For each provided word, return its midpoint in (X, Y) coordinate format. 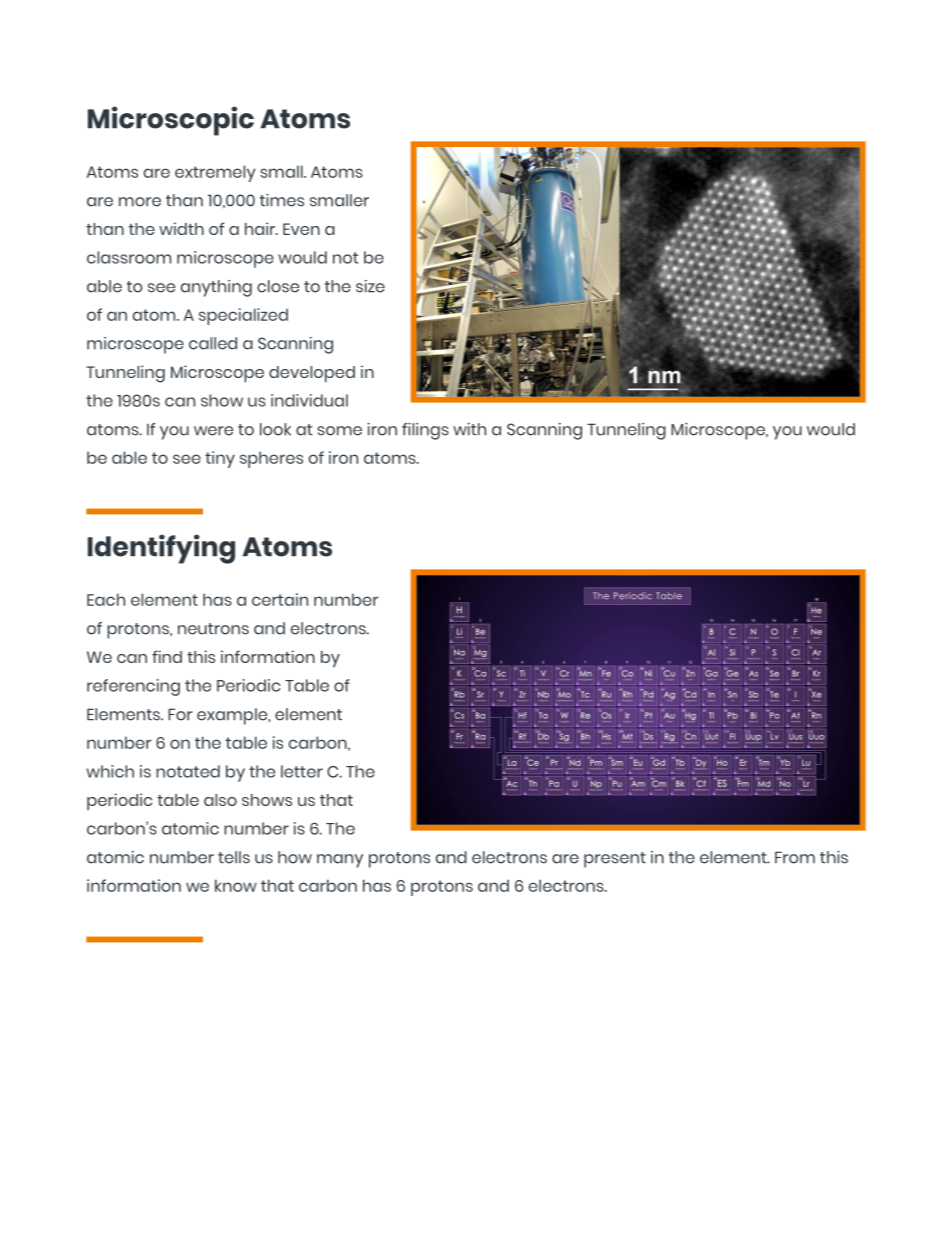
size (370, 286)
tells (234, 857)
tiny (220, 459)
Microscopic (171, 121)
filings (425, 431)
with (469, 429)
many (340, 861)
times (282, 200)
